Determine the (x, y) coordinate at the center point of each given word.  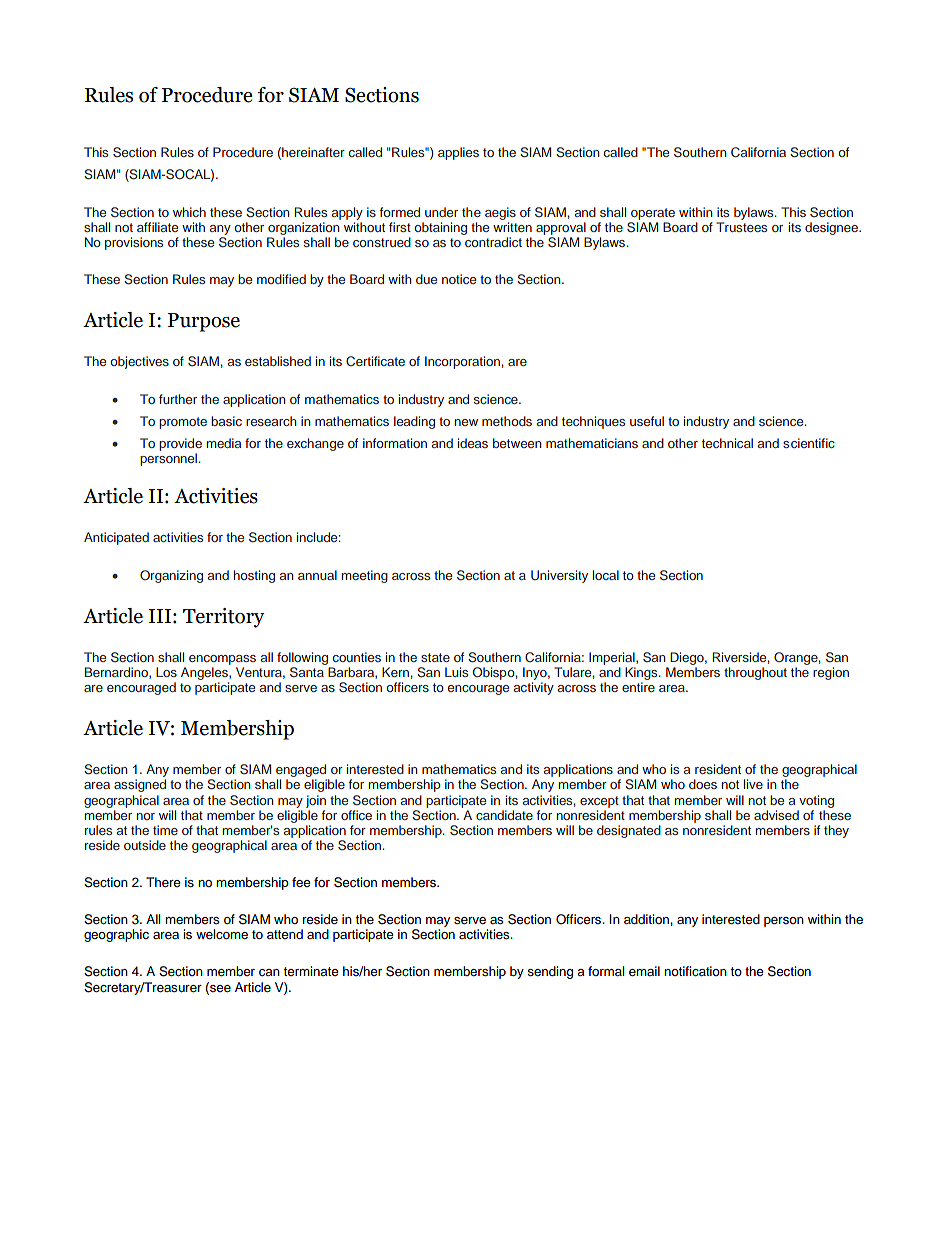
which (189, 212)
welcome (222, 934)
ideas (473, 443)
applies (458, 153)
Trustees (741, 227)
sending (550, 972)
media (223, 443)
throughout (755, 673)
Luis (456, 672)
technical (727, 443)
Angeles (205, 673)
